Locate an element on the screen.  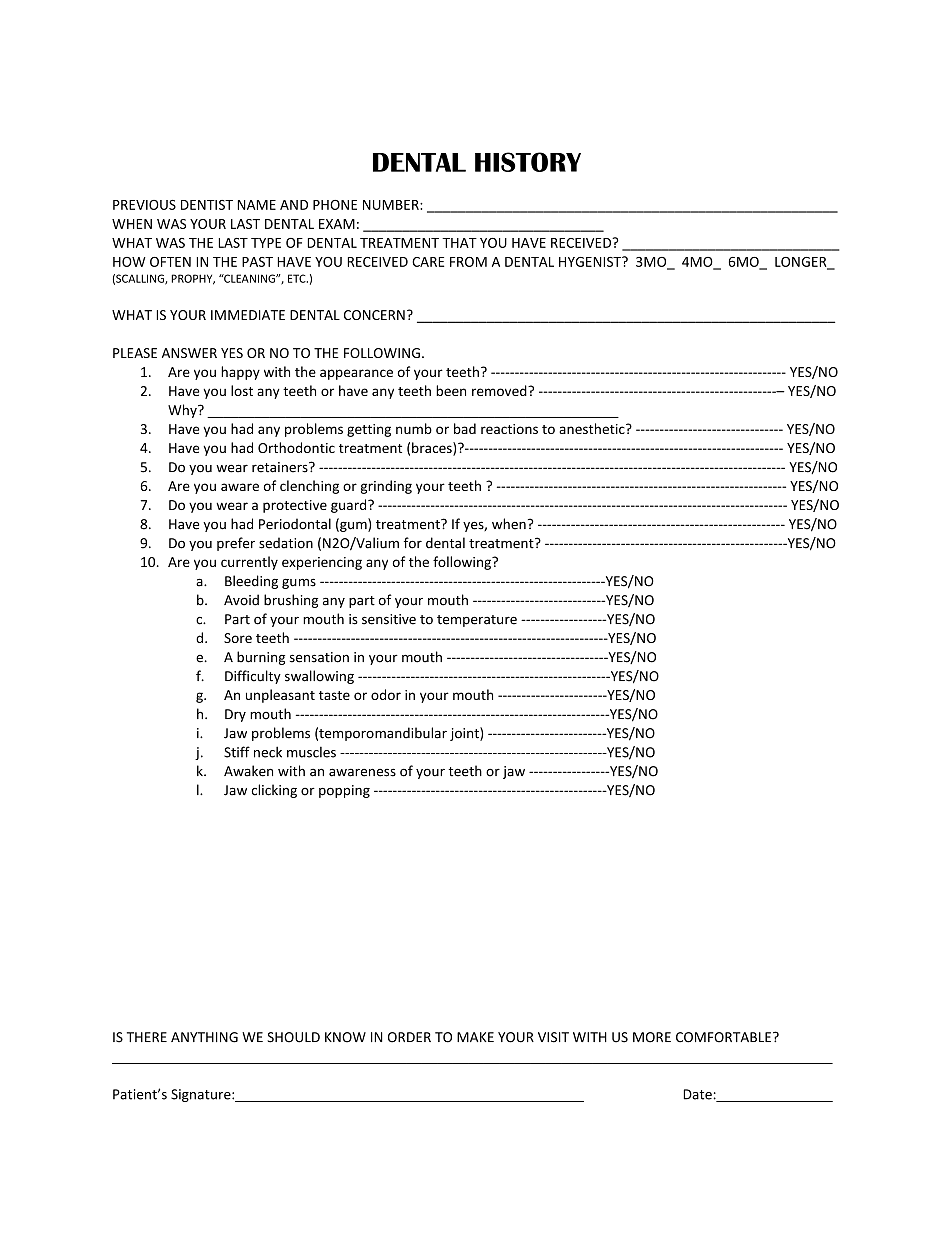
Avoid is located at coordinates (241, 600).
